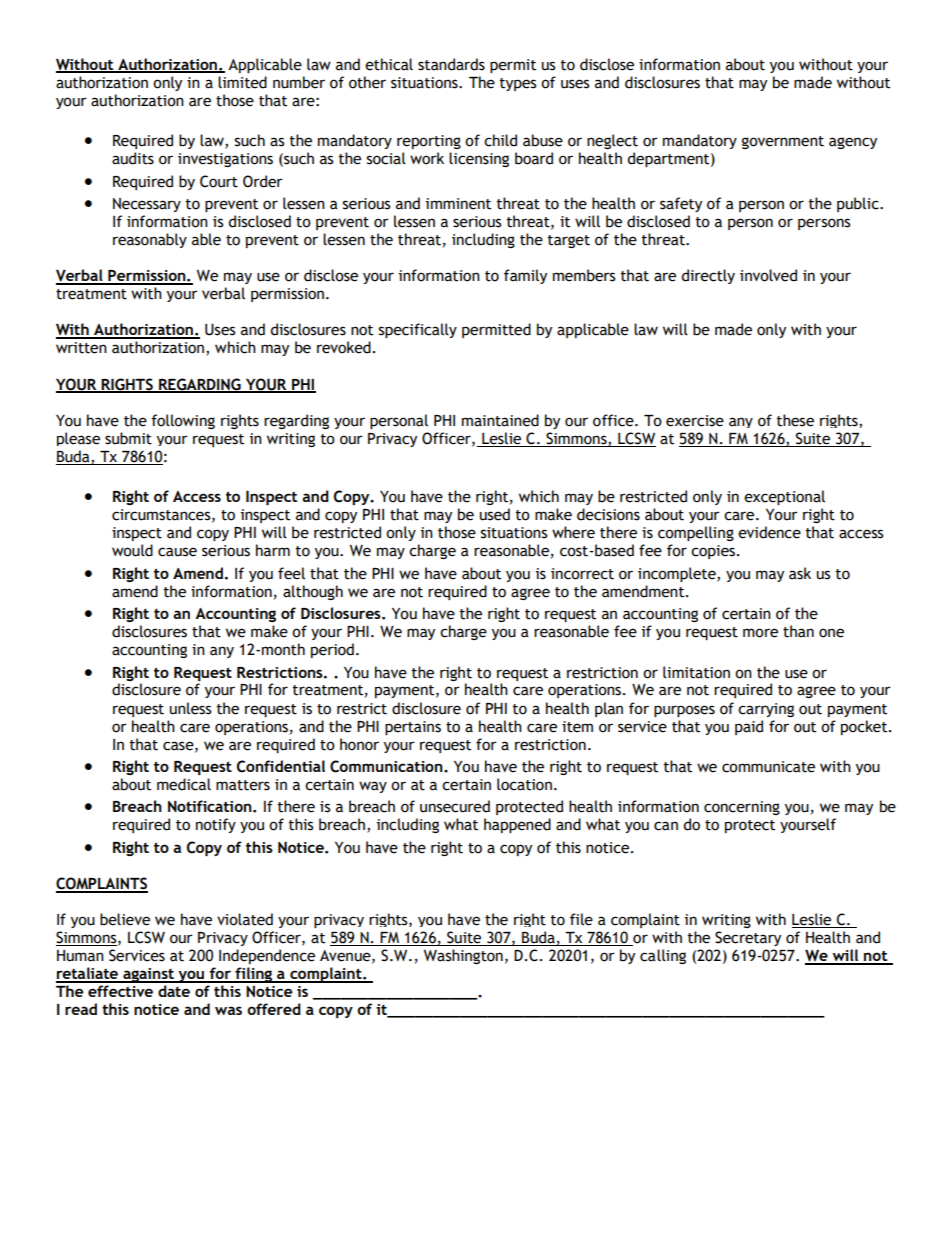 Image resolution: width=952 pixels, height=1233 pixels. I want to click on unless, so click(190, 708).
